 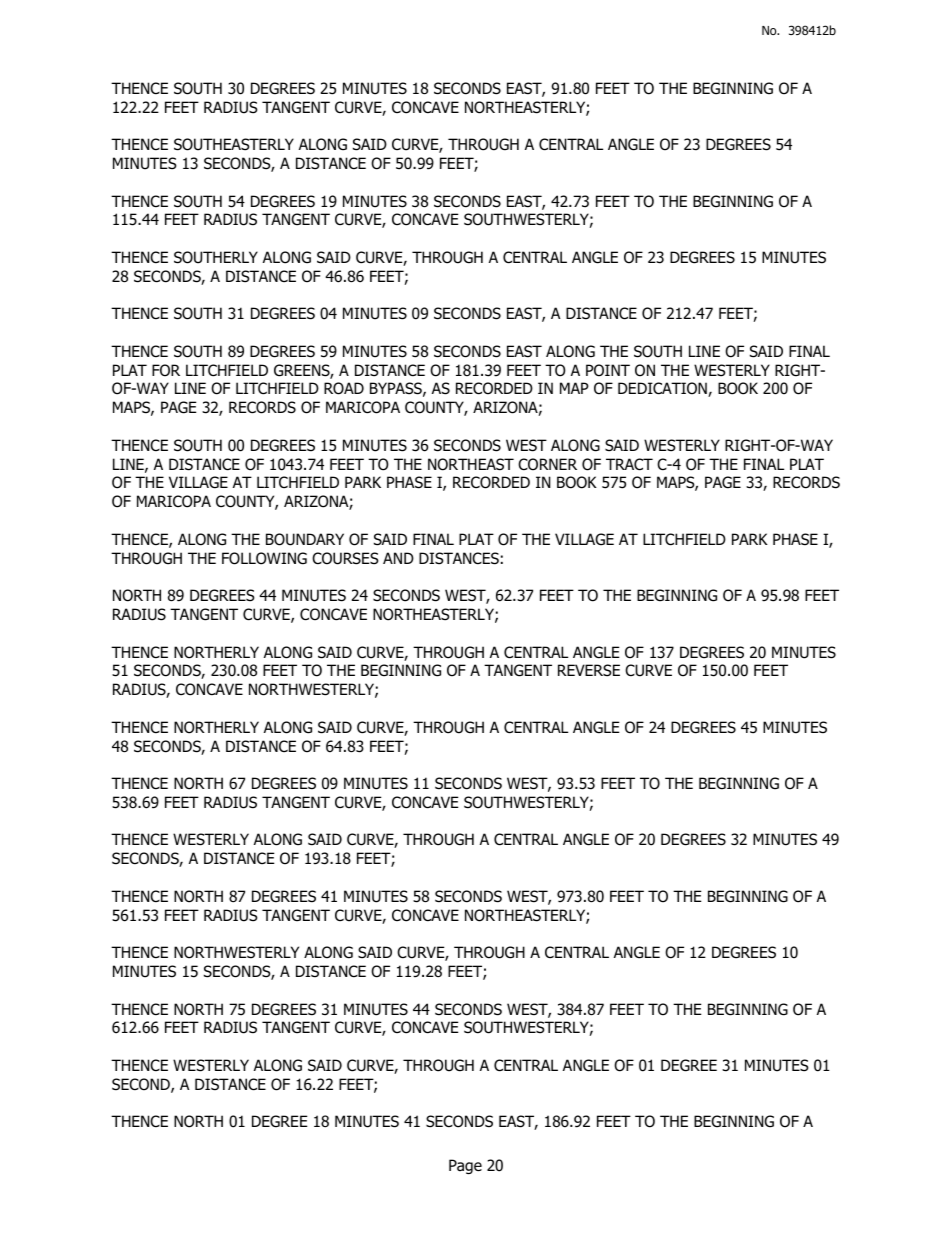 What do you see at coordinates (344, 388) in the page?
I see `ROAD` at bounding box center [344, 388].
